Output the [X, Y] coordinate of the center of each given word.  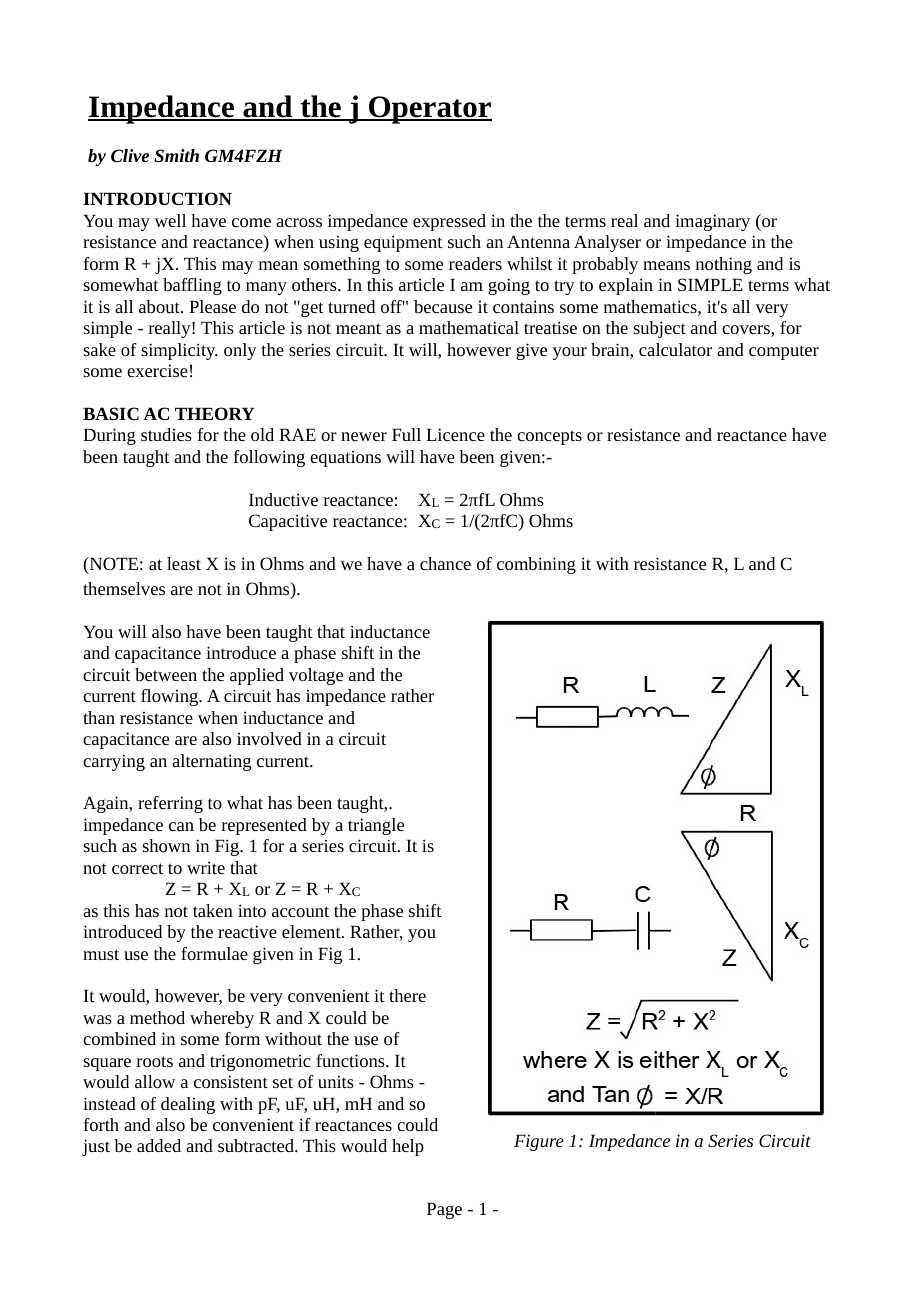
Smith [176, 155]
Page [444, 1210]
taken [213, 910]
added [159, 1145]
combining [536, 565]
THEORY [214, 413]
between [166, 674]
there [407, 995]
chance [445, 563]
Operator [429, 110]
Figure [539, 1142]
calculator [675, 349]
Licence [455, 434]
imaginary [712, 222]
